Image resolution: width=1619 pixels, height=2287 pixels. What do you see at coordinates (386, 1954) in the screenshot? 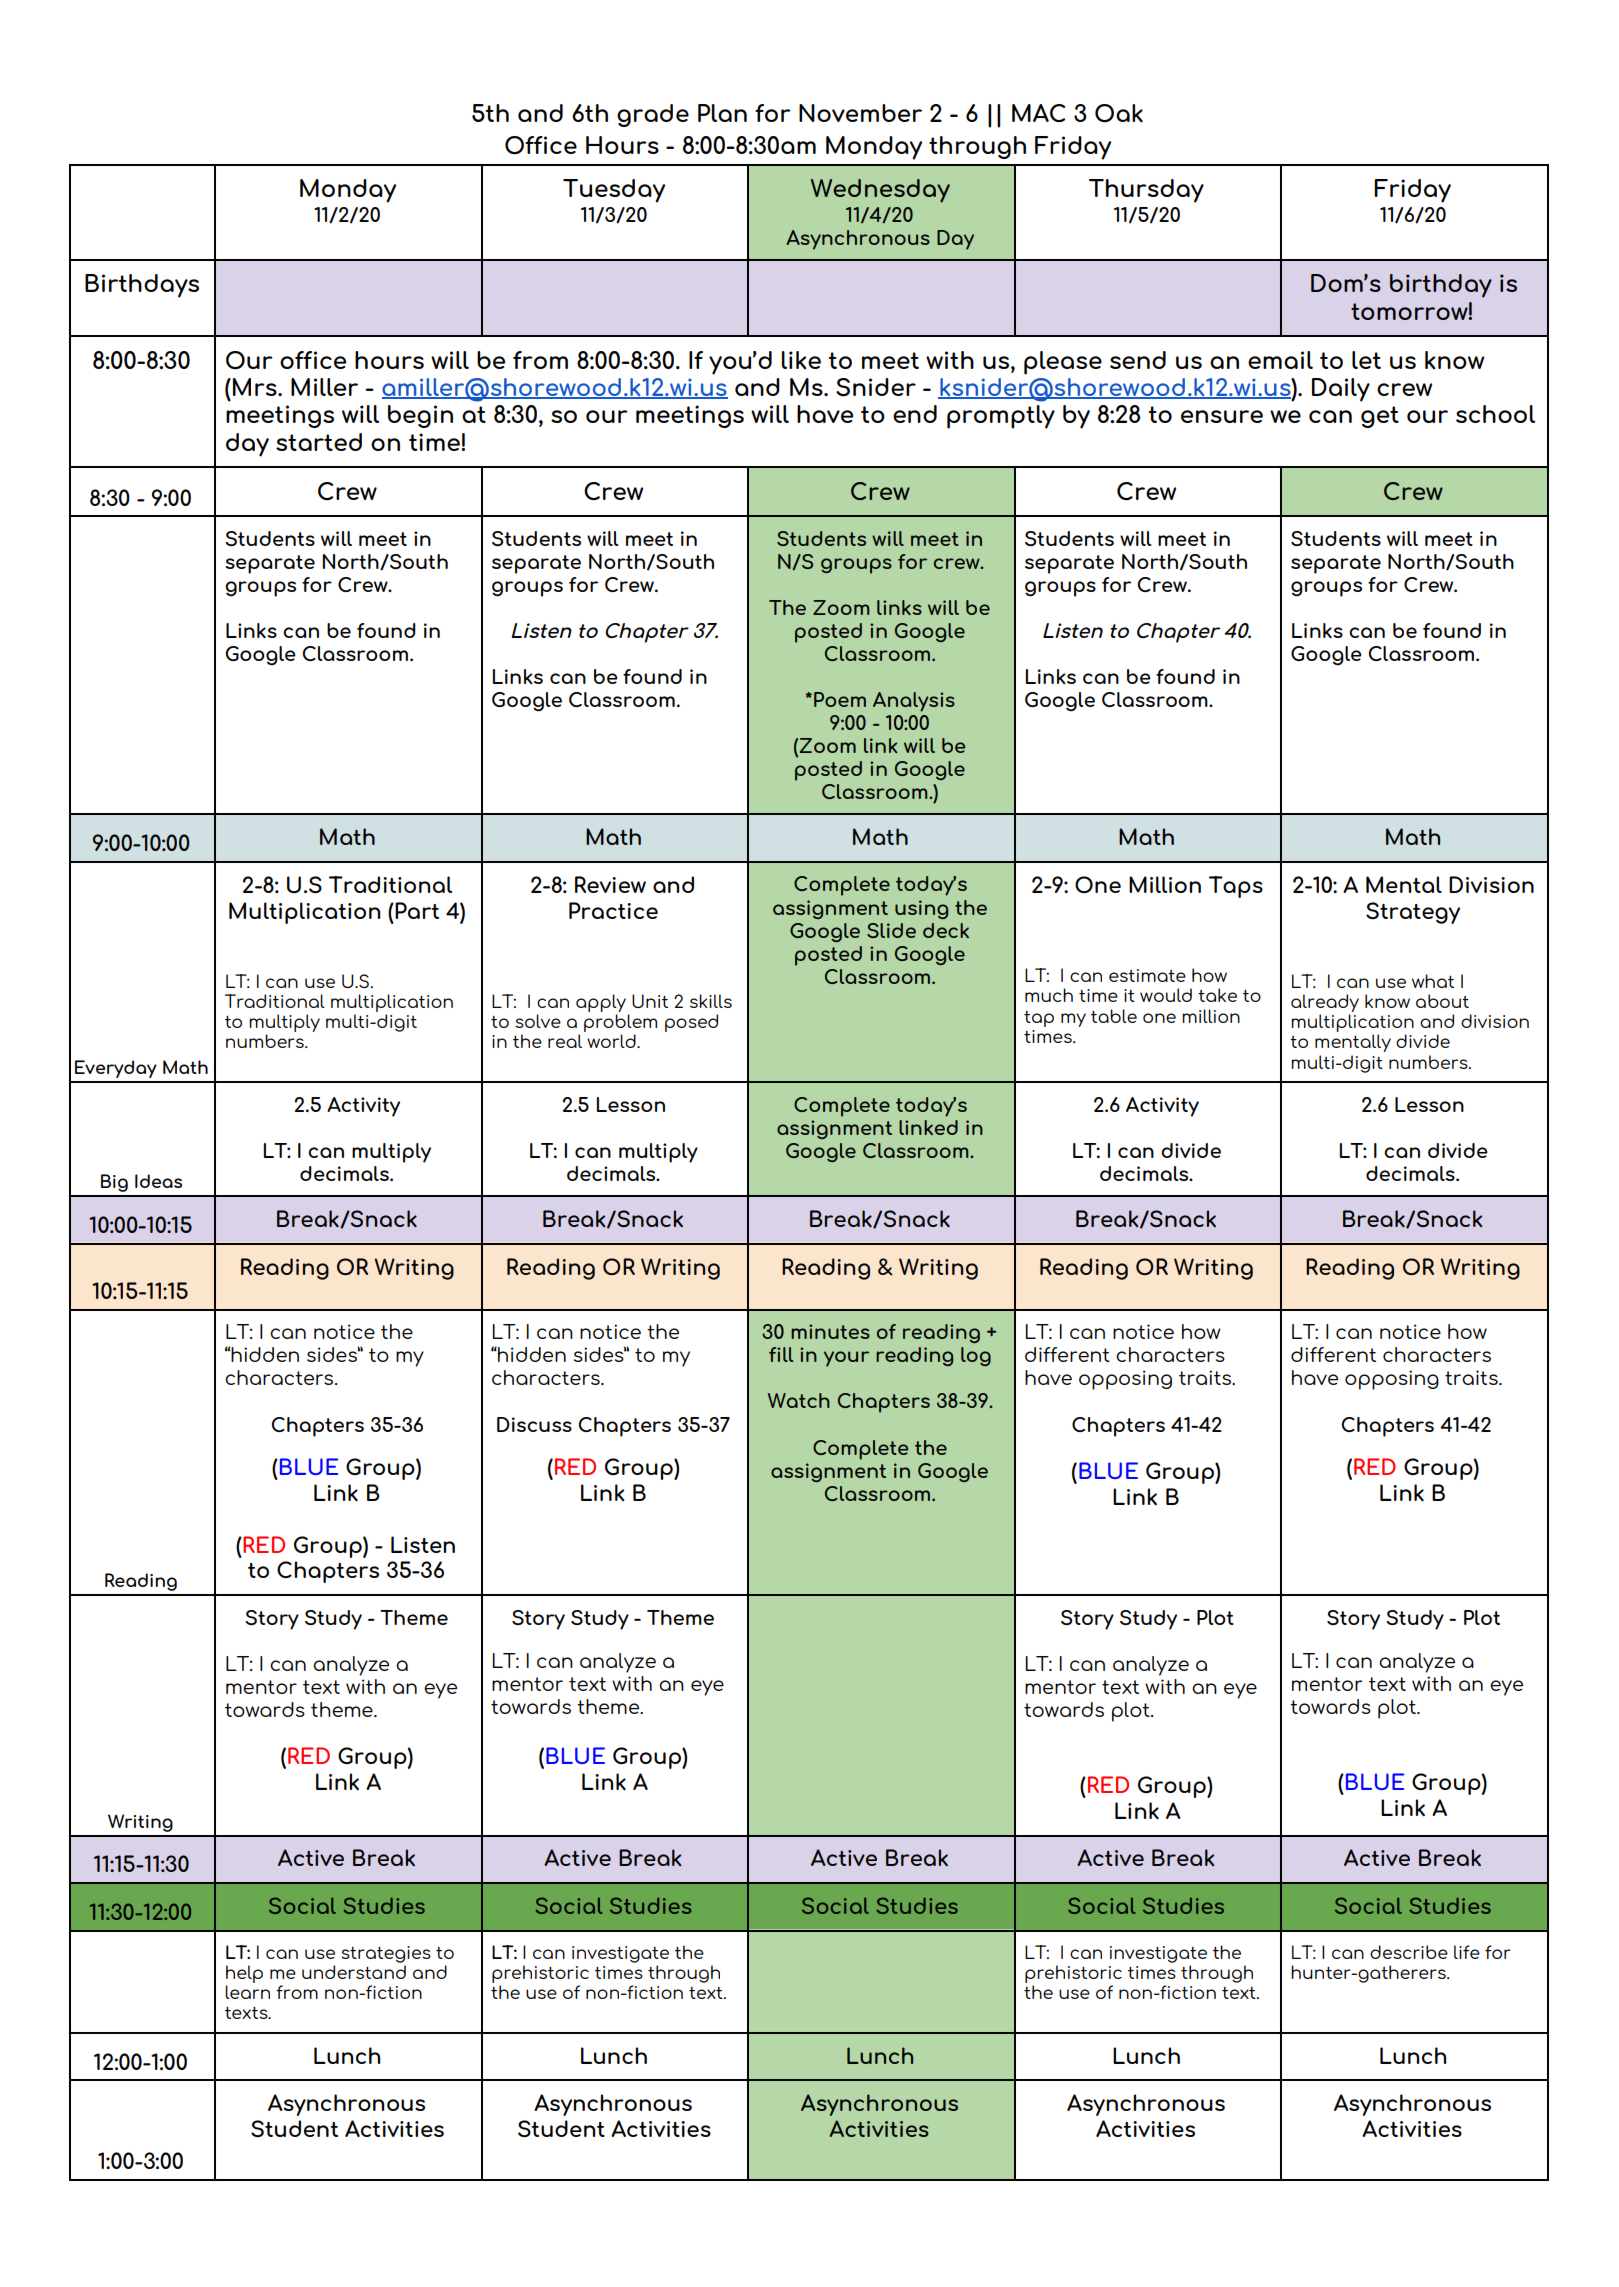
I see `strategies` at bounding box center [386, 1954].
